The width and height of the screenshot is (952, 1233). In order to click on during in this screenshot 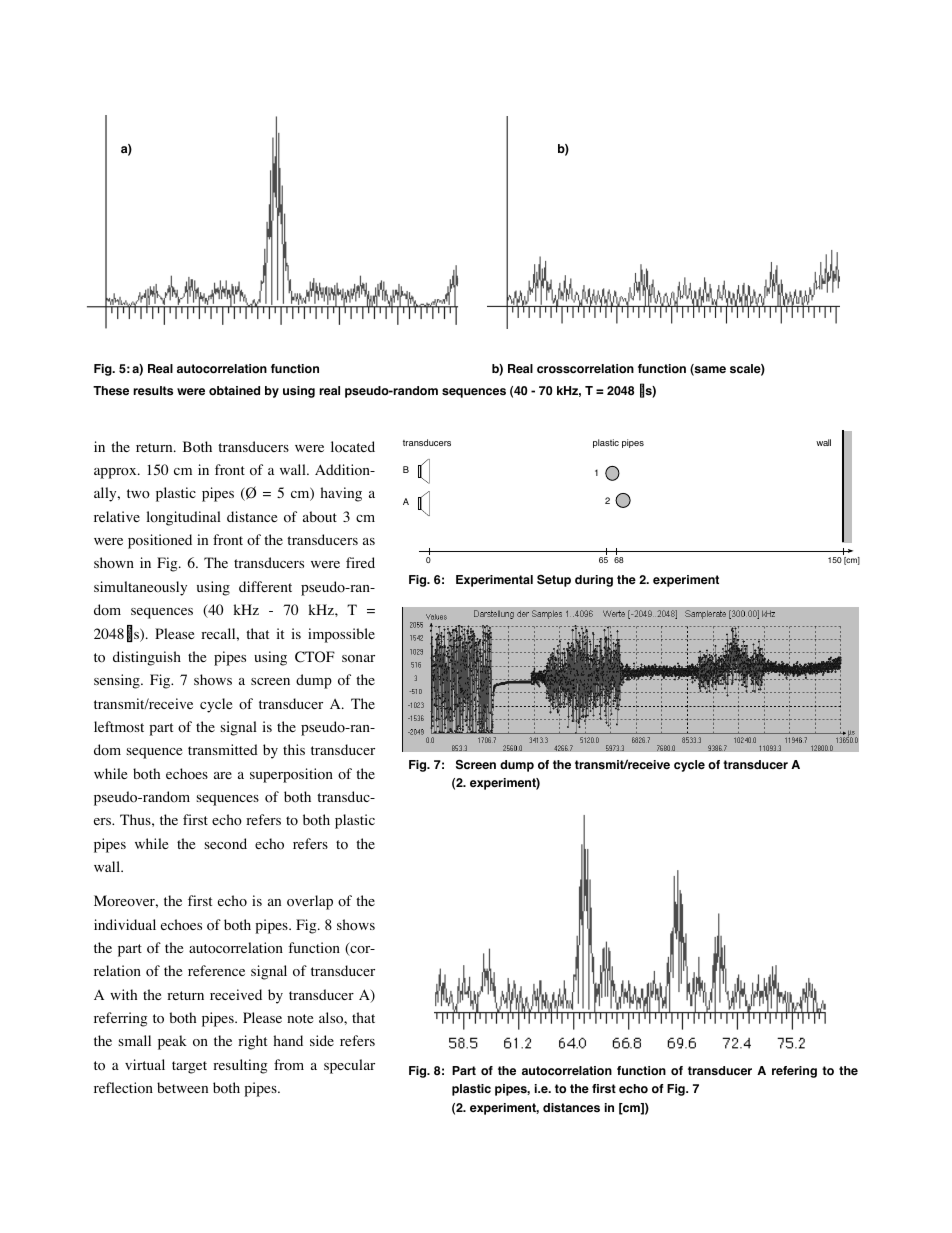, I will do `click(594, 581)`.
